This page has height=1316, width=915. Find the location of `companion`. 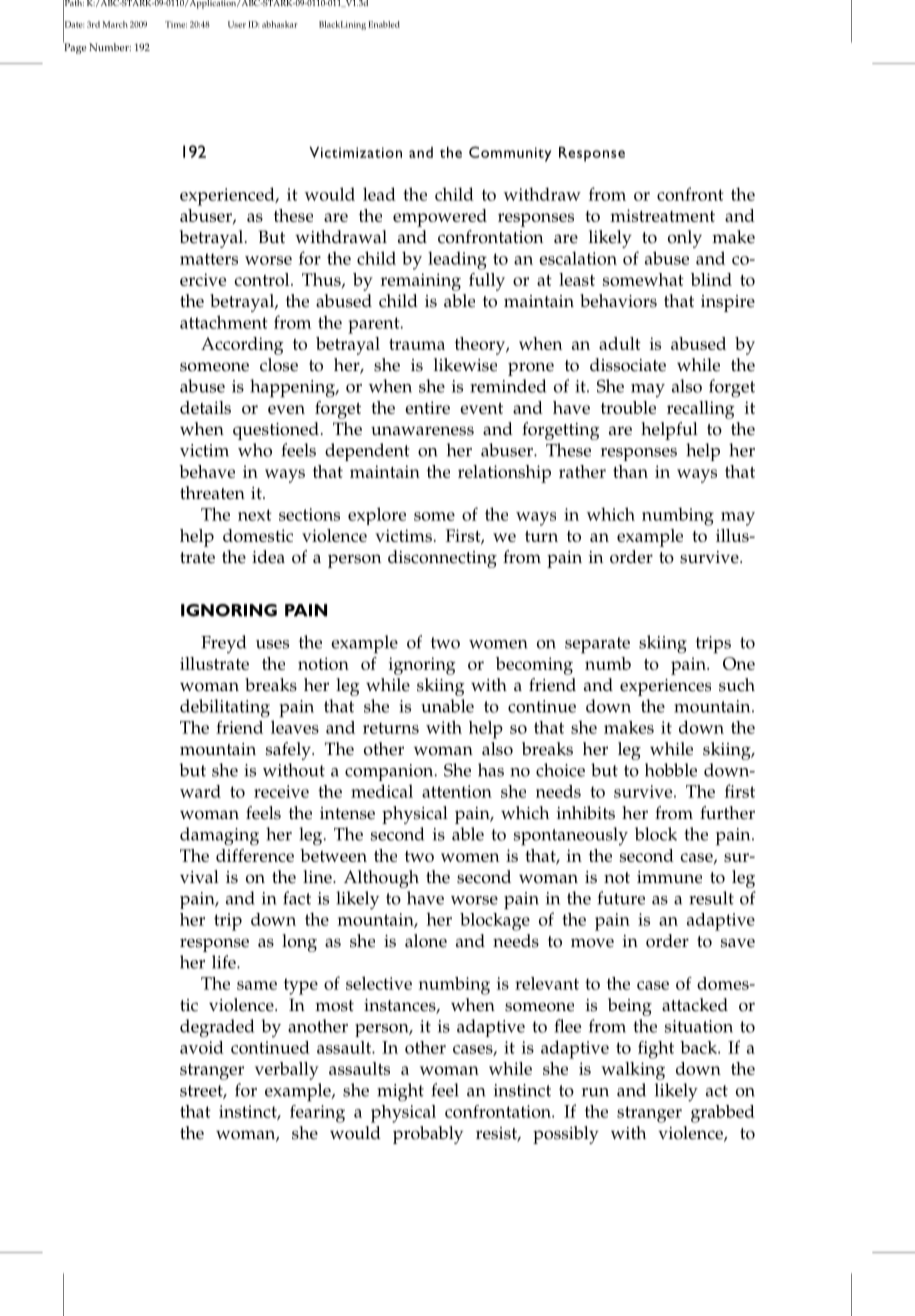

companion is located at coordinates (390, 772).
